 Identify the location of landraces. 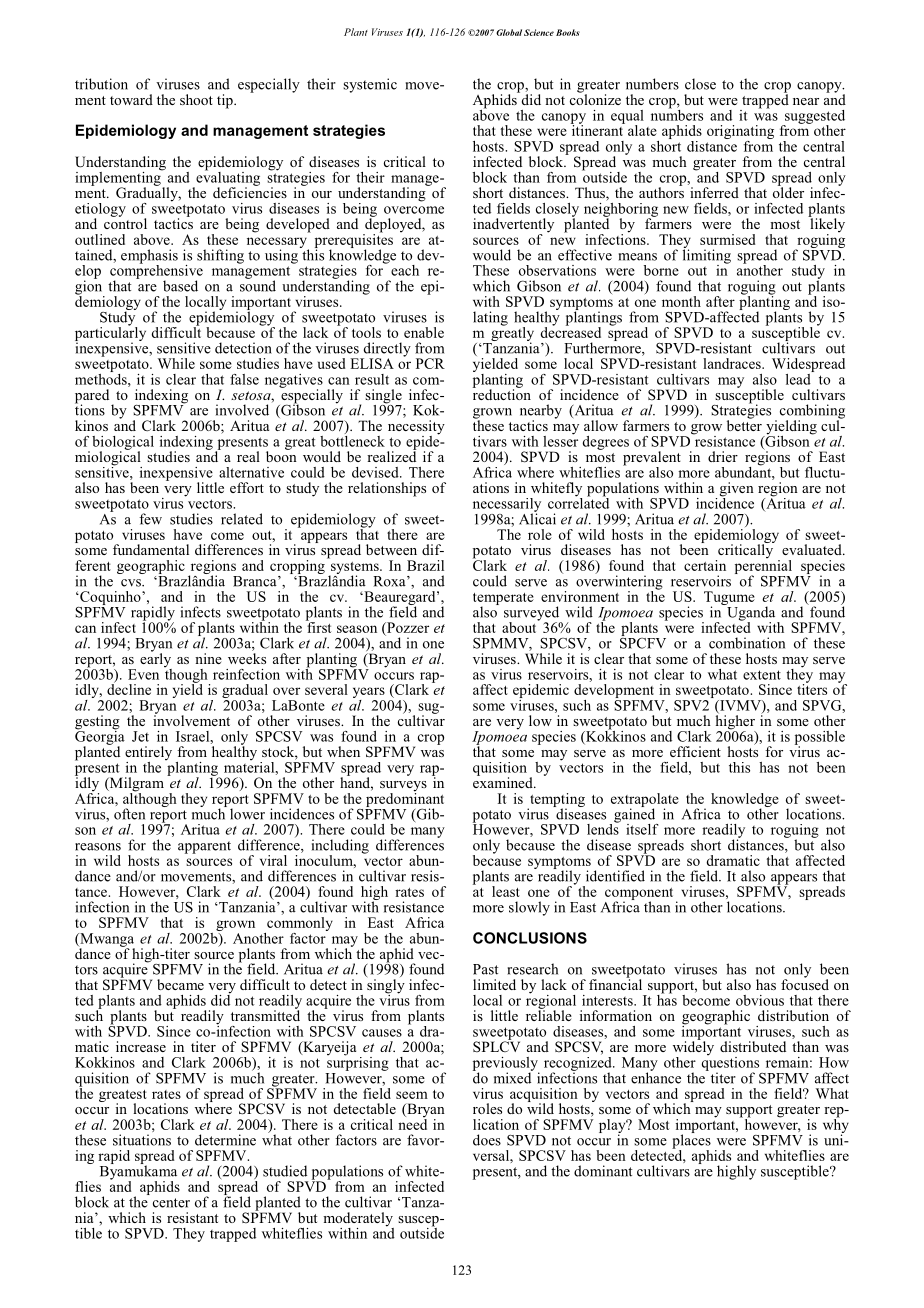
(733, 363).
